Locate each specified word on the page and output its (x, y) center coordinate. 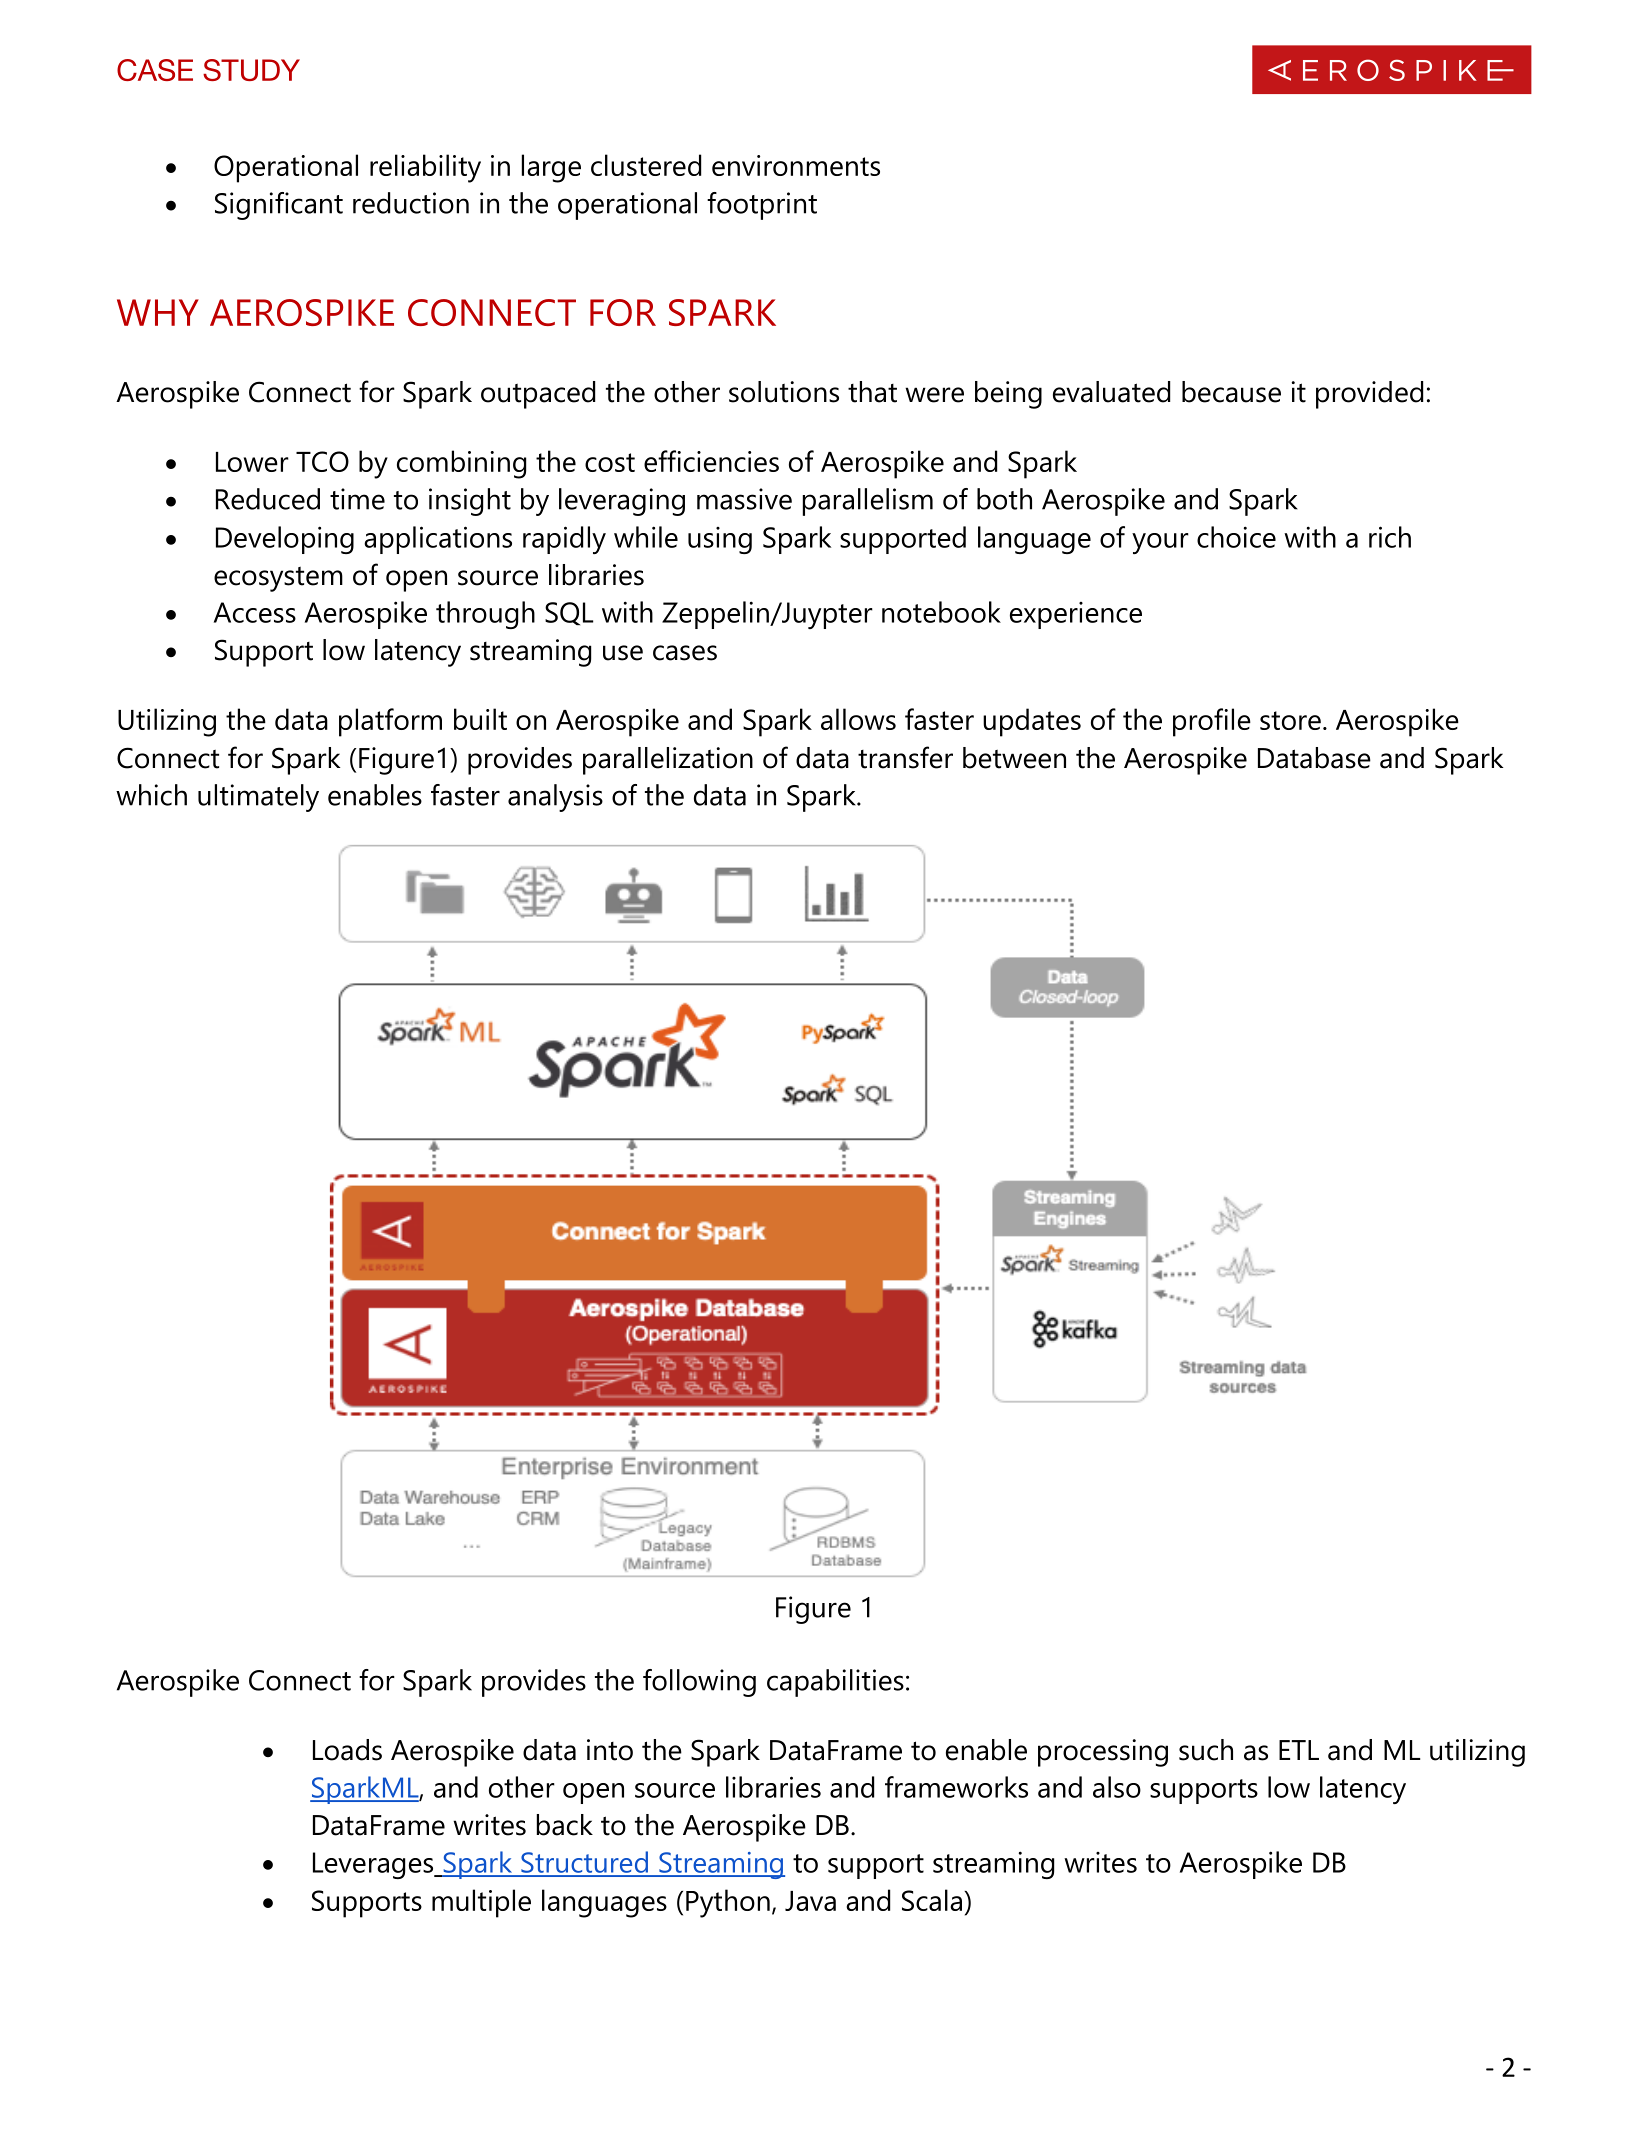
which (151, 795)
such (1206, 1750)
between (1014, 758)
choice (1236, 537)
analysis (555, 798)
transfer (905, 757)
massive (744, 499)
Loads (347, 1750)
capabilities (835, 1683)
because (1231, 392)
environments (796, 165)
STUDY (251, 70)
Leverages (374, 1865)
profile (1212, 722)
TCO (322, 461)
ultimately (258, 798)
